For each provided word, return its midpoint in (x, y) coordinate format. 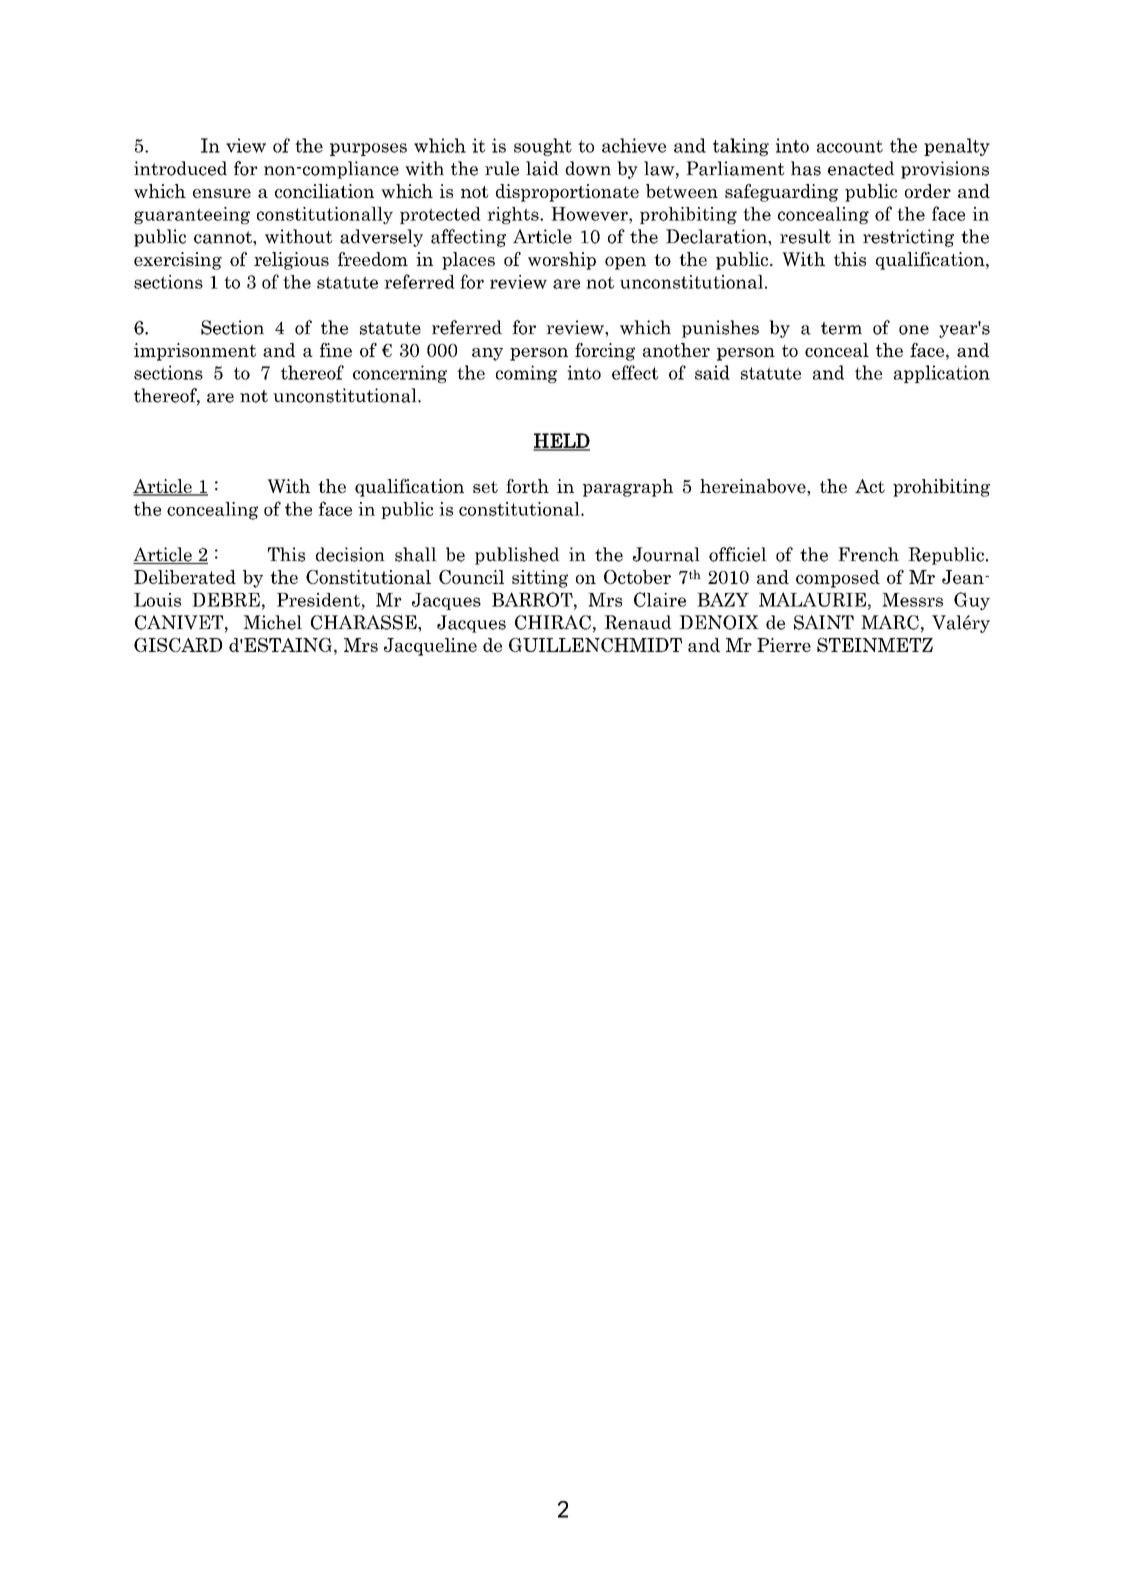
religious (291, 261)
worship (562, 261)
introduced (180, 168)
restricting (908, 238)
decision (350, 554)
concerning (400, 374)
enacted (861, 168)
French (868, 554)
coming (526, 374)
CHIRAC (553, 622)
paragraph (628, 488)
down (588, 168)
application (942, 374)
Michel (272, 622)
